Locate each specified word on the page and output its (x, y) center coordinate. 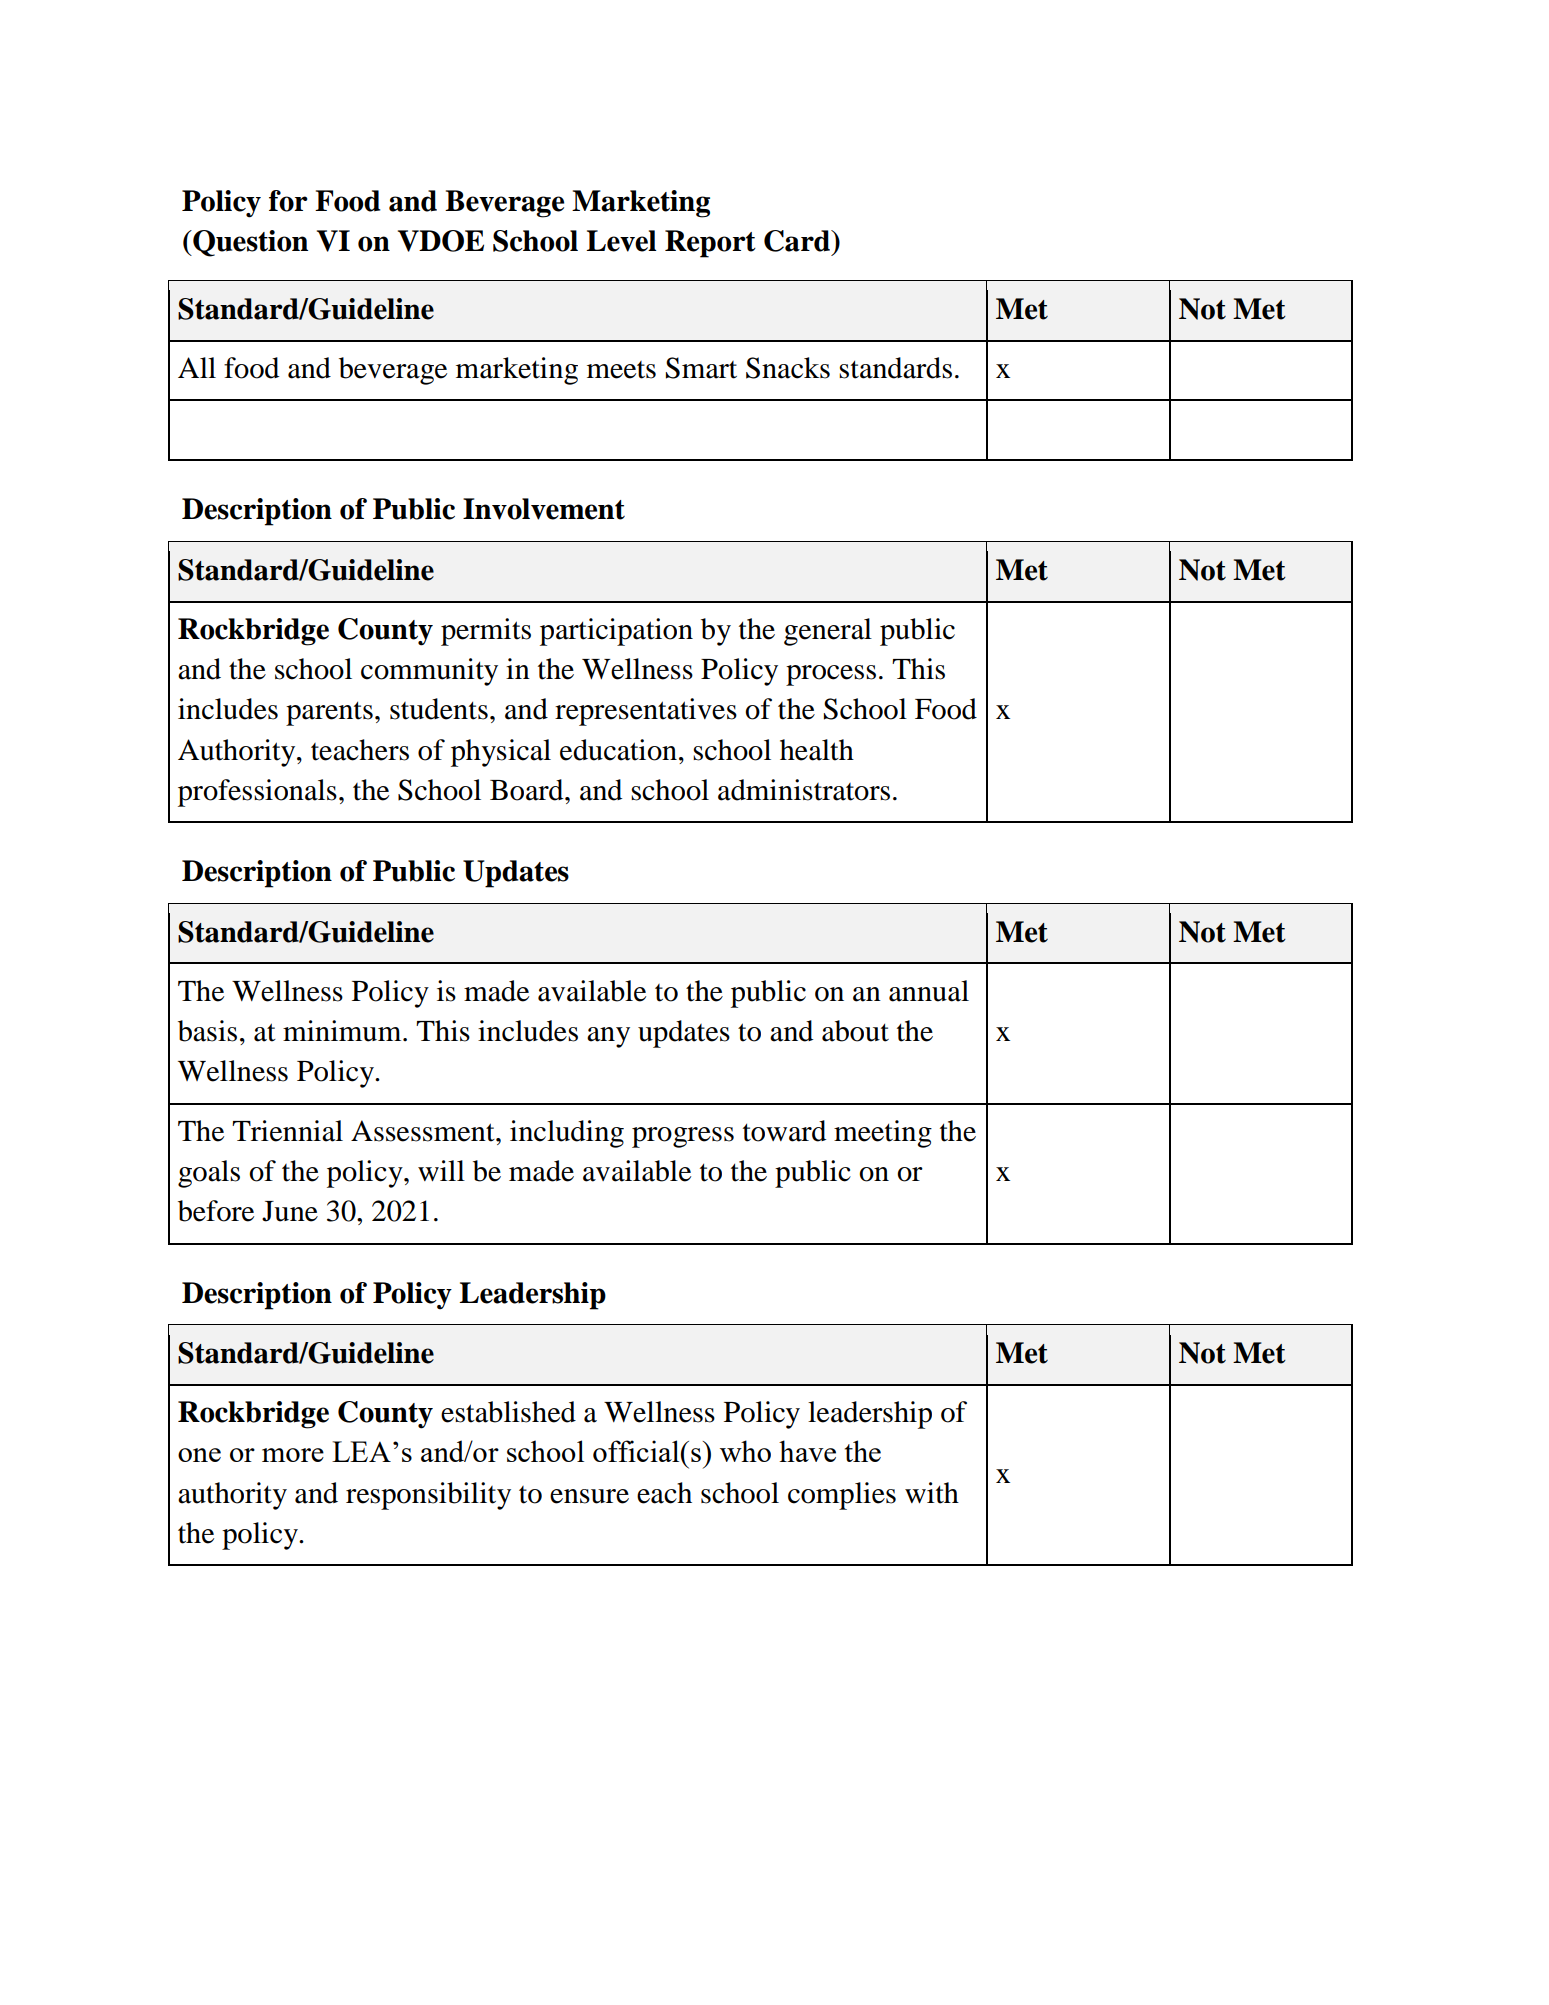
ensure (589, 1496)
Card (798, 241)
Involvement (544, 509)
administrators (804, 790)
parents (329, 714)
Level (621, 241)
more (293, 1455)
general (828, 632)
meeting (883, 1134)
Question (249, 243)
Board (528, 790)
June (290, 1211)
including (567, 1134)
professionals (257, 793)
